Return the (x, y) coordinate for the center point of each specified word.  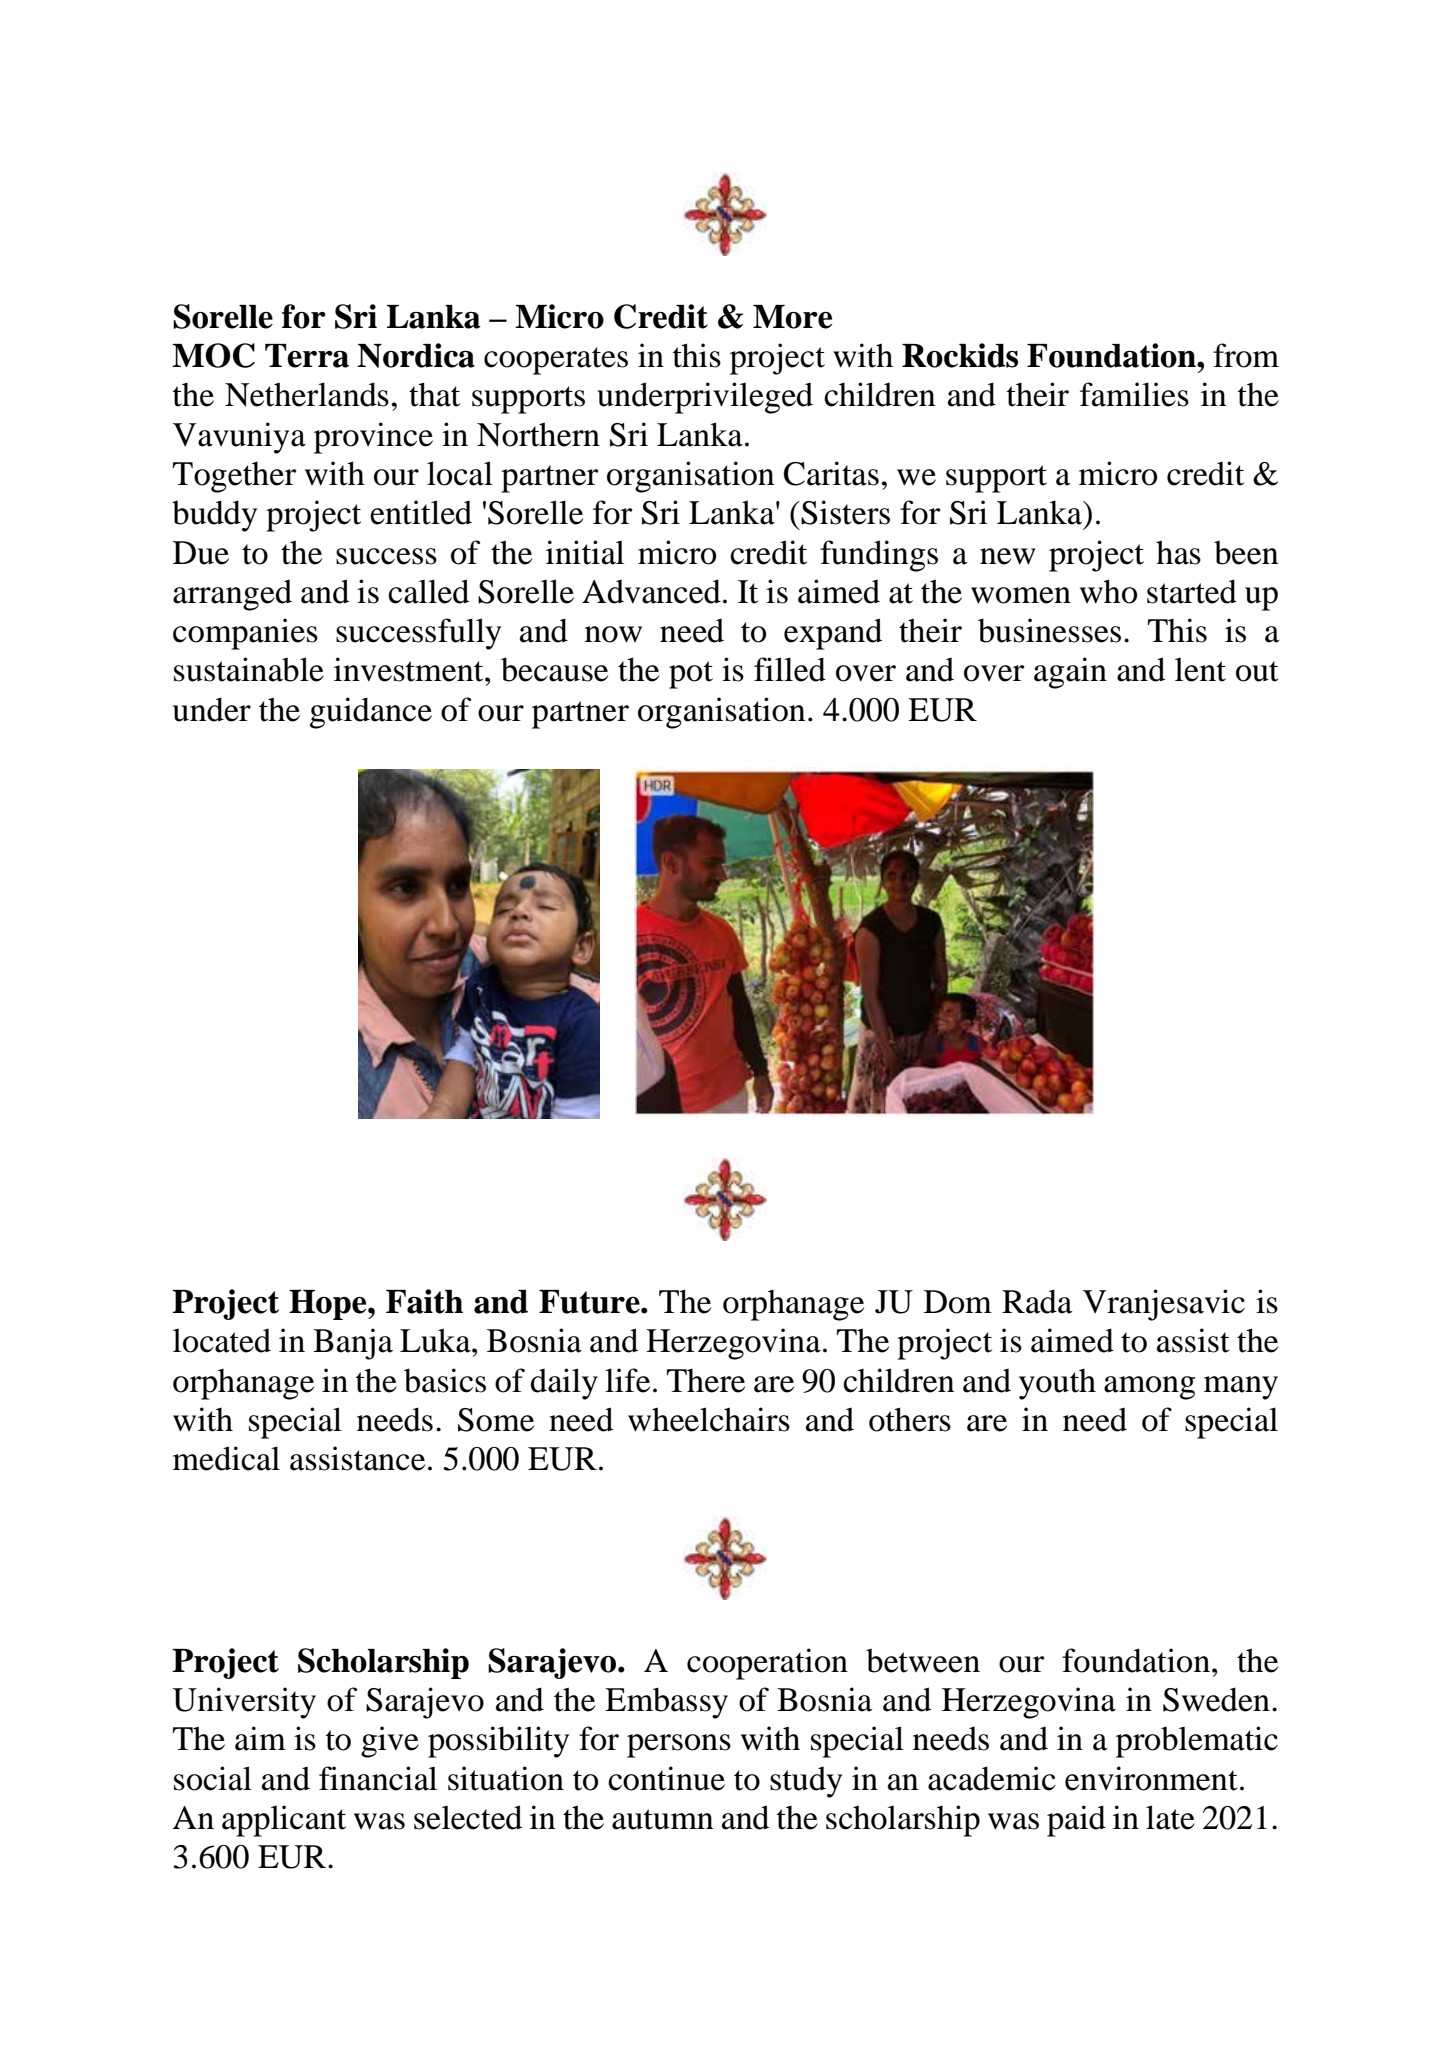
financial (378, 1778)
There (706, 1381)
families (1134, 394)
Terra (307, 356)
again (1070, 673)
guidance (371, 713)
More (792, 317)
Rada (1037, 1301)
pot (691, 675)
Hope (329, 1305)
